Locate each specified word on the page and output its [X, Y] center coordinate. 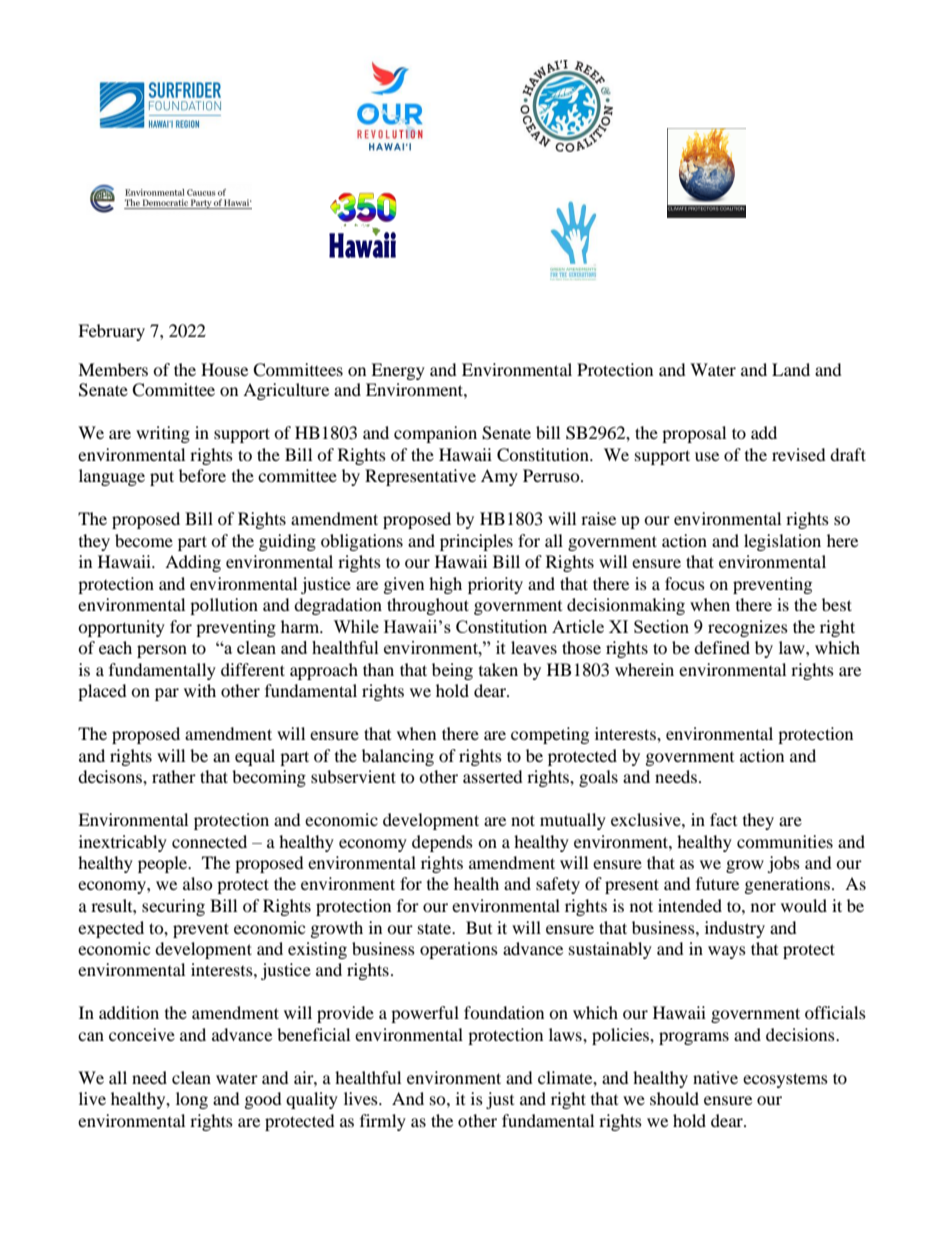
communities [785, 841]
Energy [398, 371]
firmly [383, 1122]
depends [442, 843]
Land [791, 369]
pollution [224, 606]
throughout [428, 606]
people [164, 864]
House [224, 369]
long [192, 1100]
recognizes [748, 628]
